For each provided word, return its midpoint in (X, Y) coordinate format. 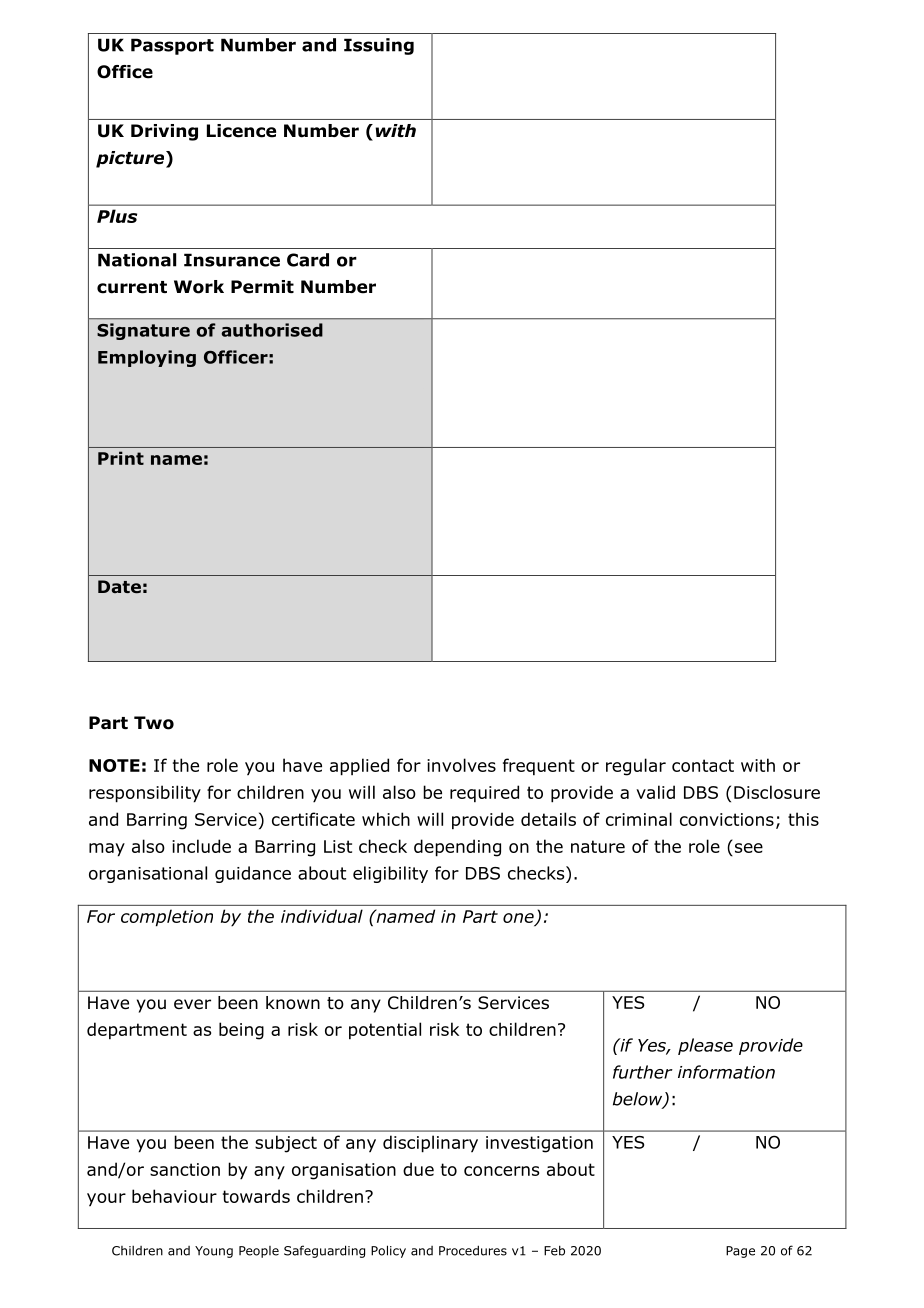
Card (308, 260)
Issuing (379, 46)
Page (740, 1252)
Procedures (473, 1250)
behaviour (174, 1196)
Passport (172, 46)
